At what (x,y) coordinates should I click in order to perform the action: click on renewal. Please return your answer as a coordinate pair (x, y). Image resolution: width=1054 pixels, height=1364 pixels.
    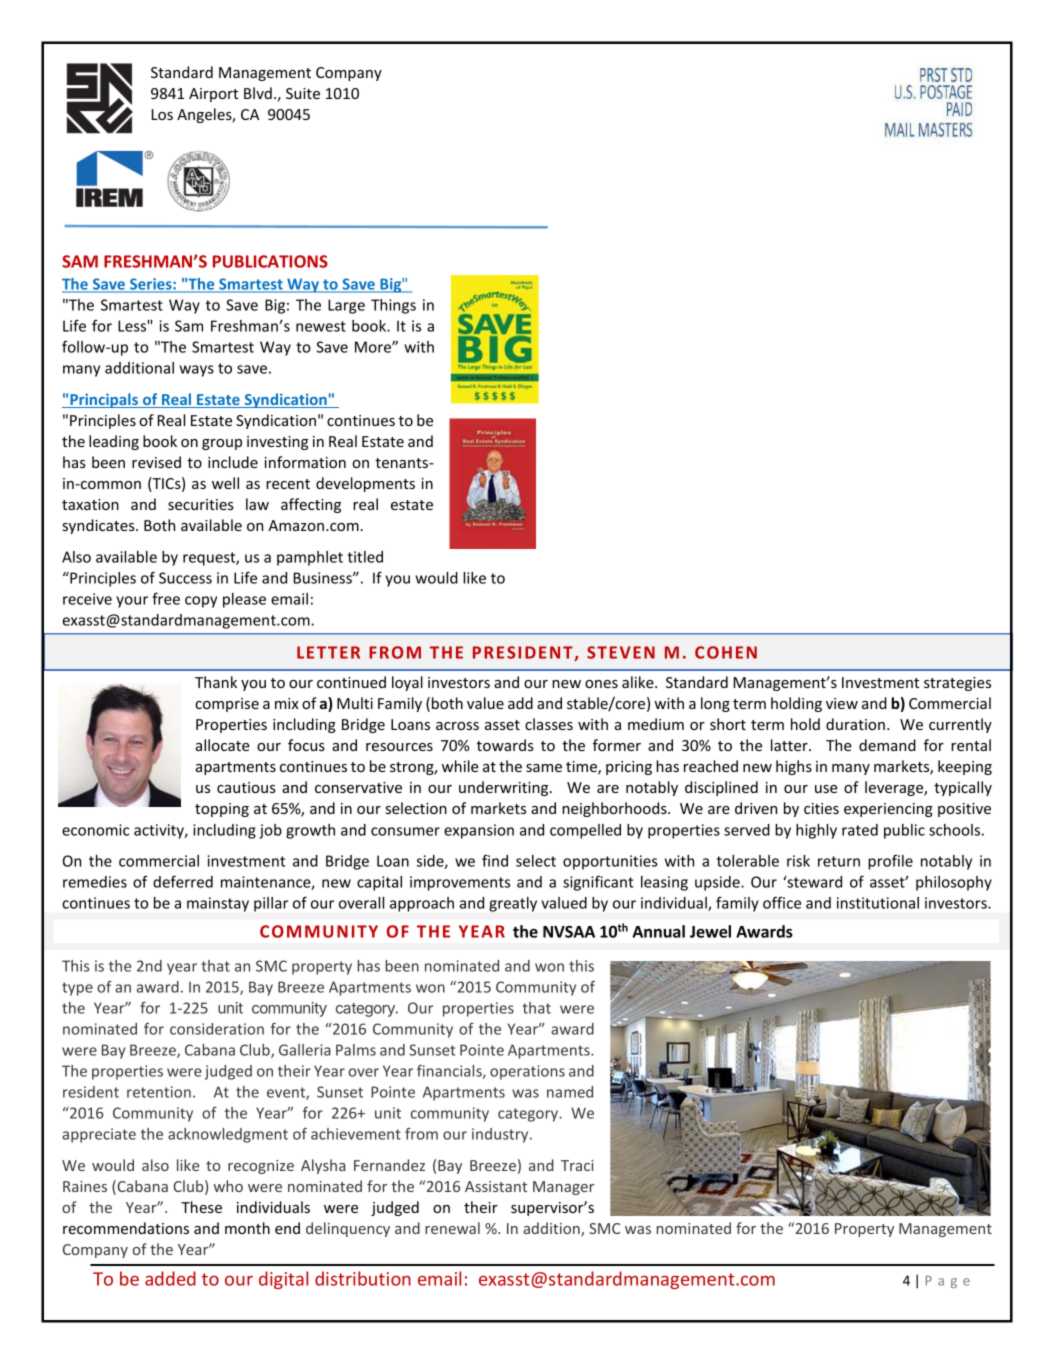
    Looking at the image, I should click on (452, 1228).
